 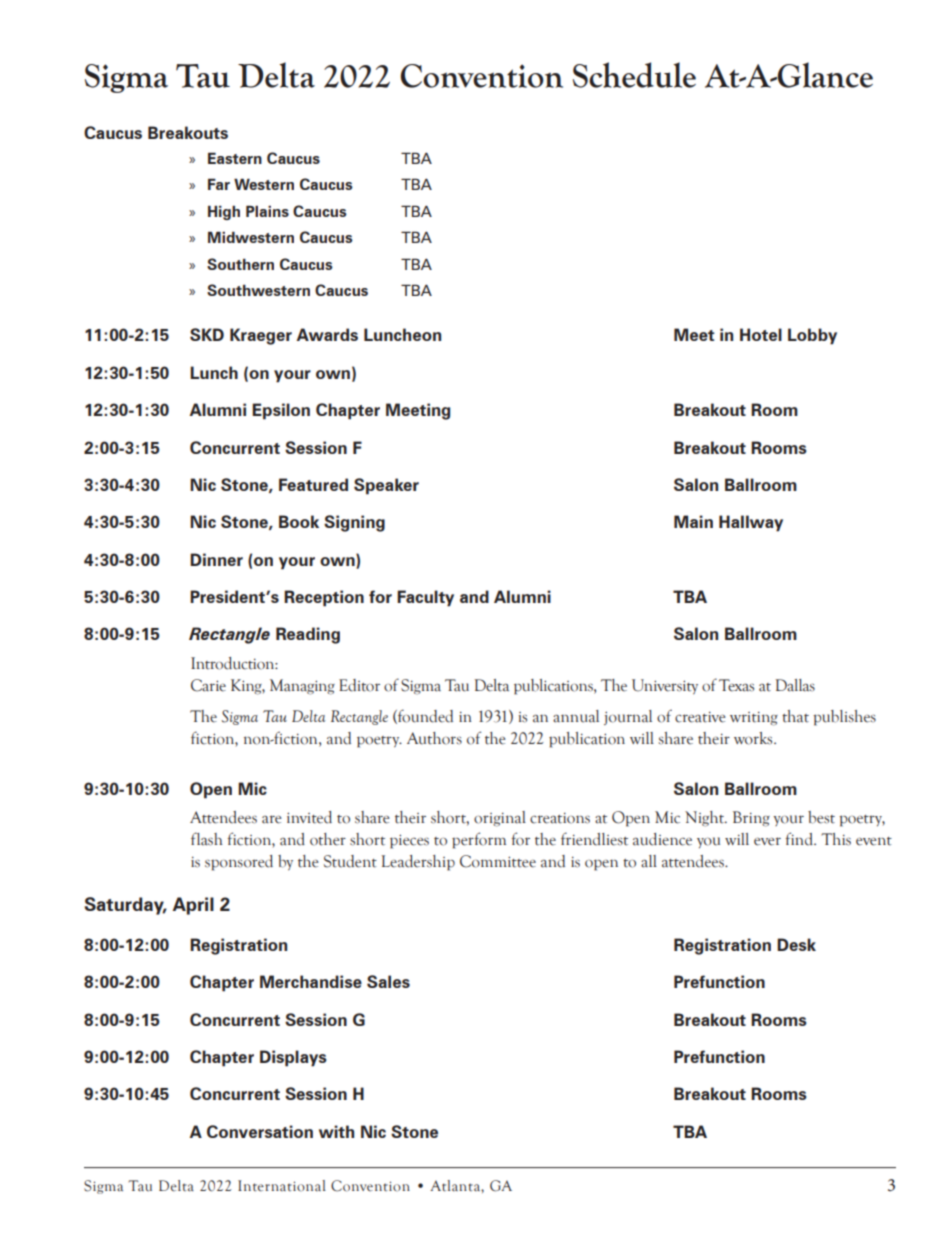 I want to click on Hotel, so click(x=761, y=334).
